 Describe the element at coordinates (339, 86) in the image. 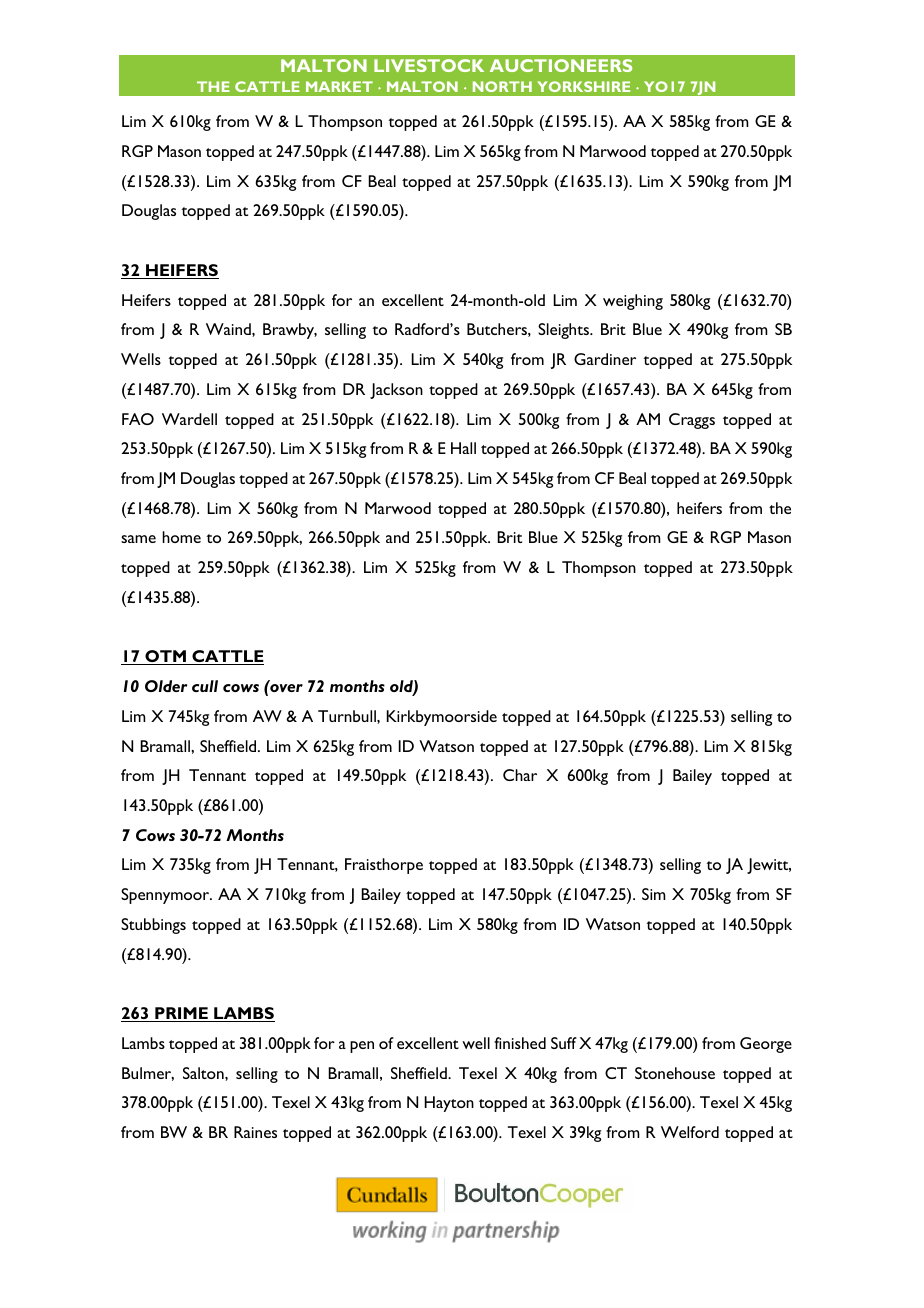

I see `MARKET` at that location.
